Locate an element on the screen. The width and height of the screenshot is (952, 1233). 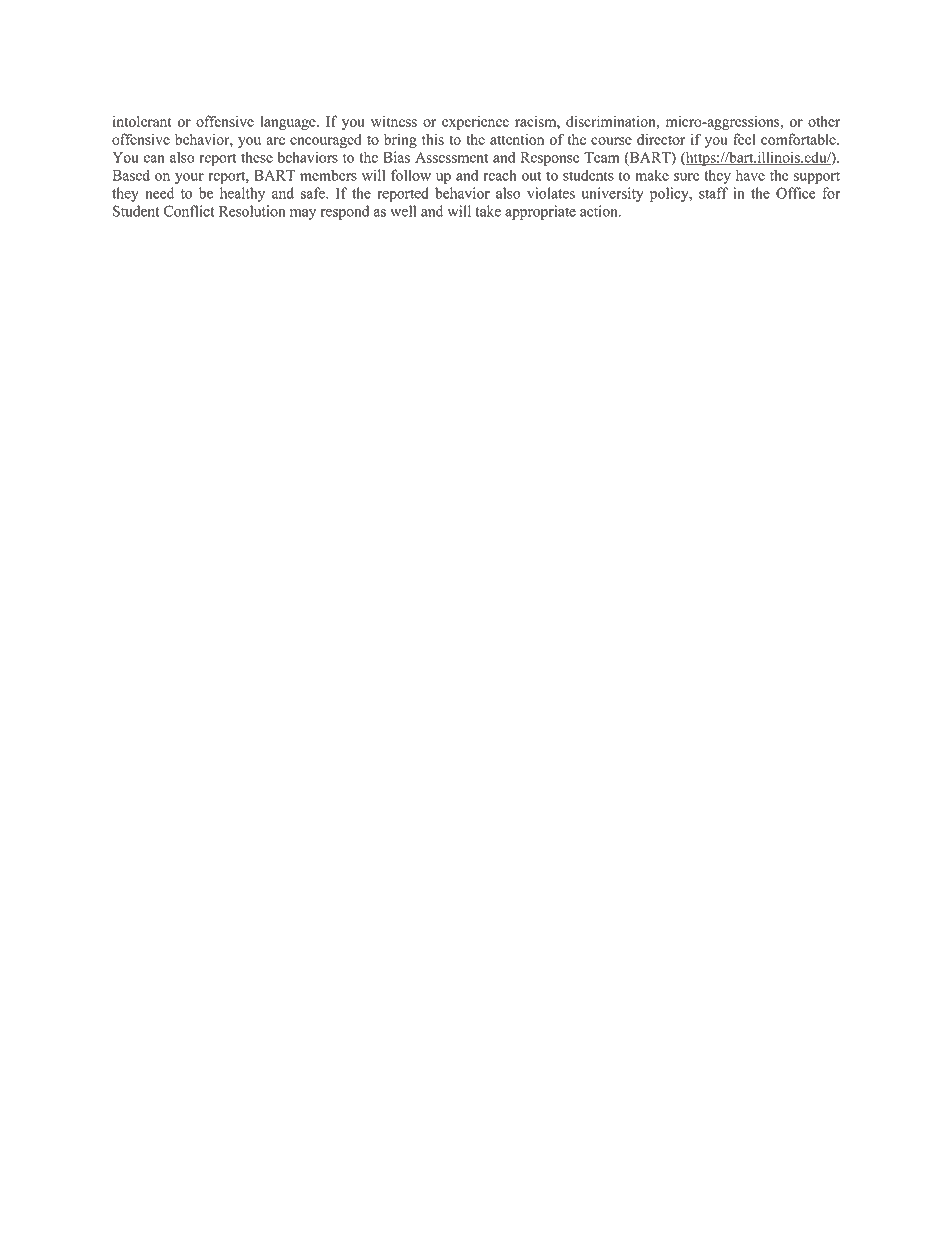
other is located at coordinates (824, 121).
